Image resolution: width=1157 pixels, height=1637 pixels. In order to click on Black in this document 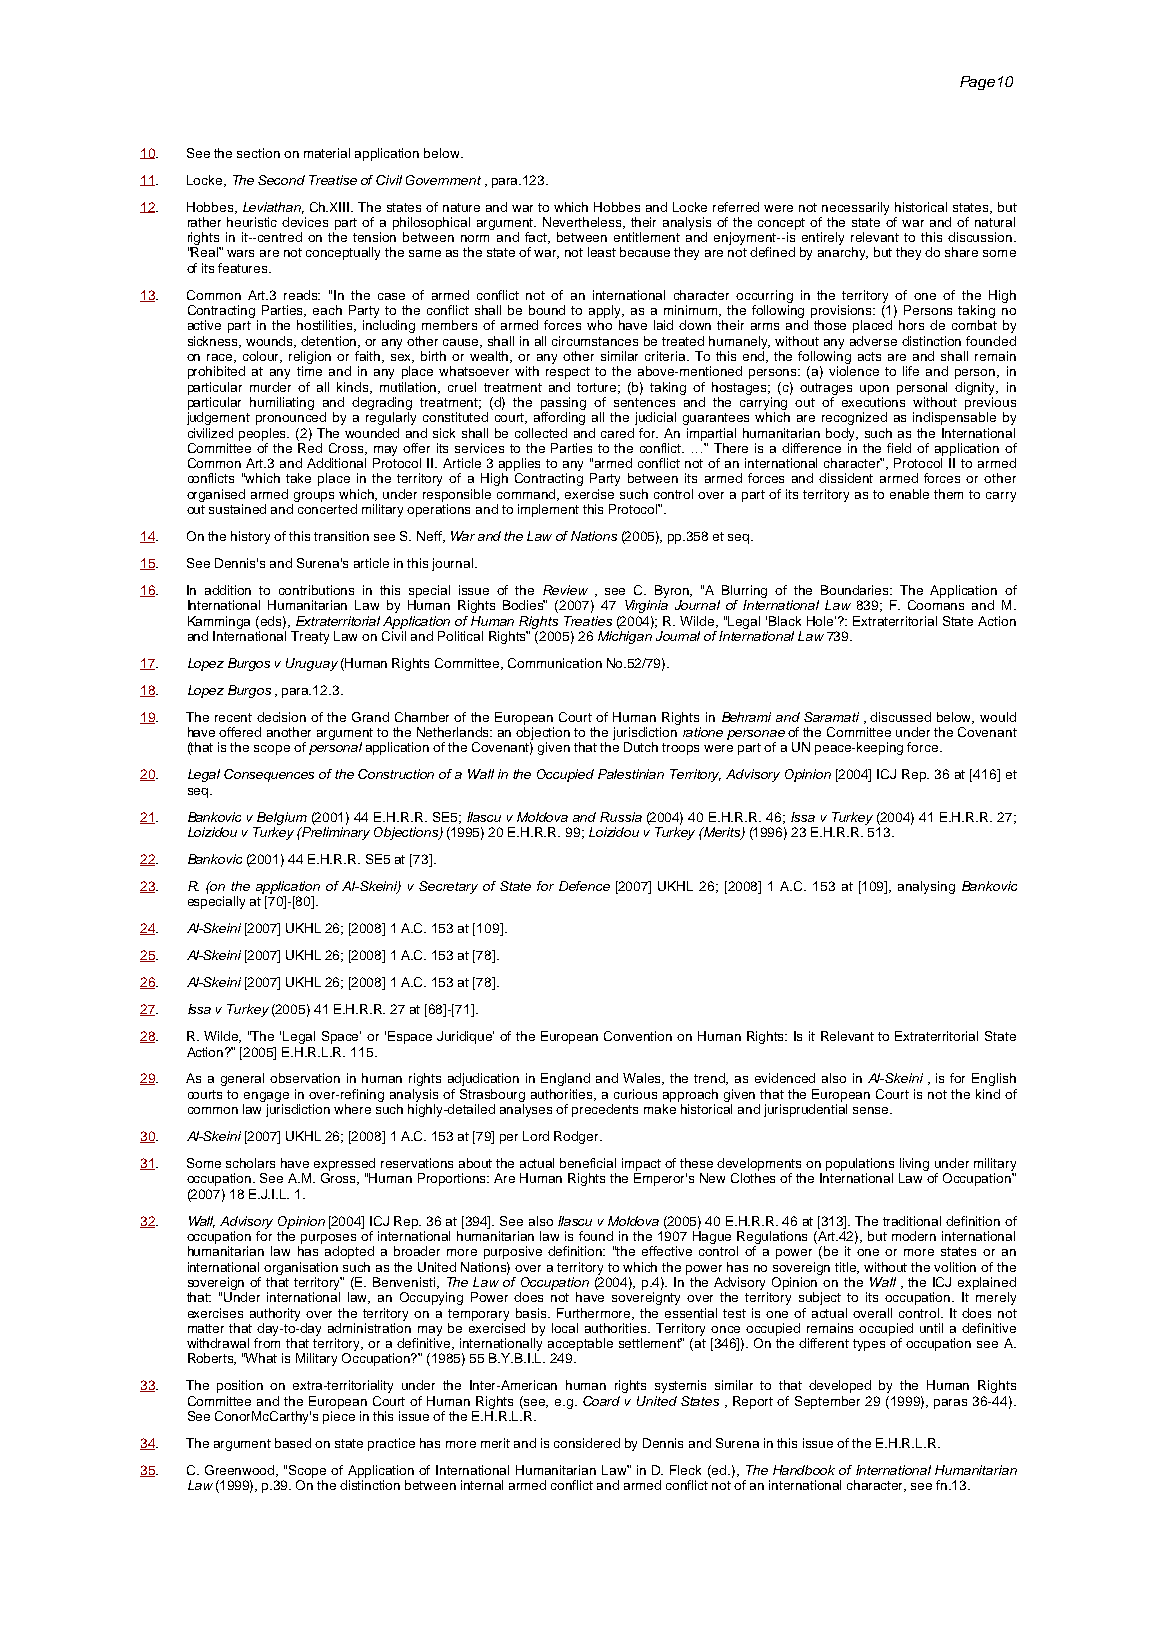, I will do `click(785, 621)`.
